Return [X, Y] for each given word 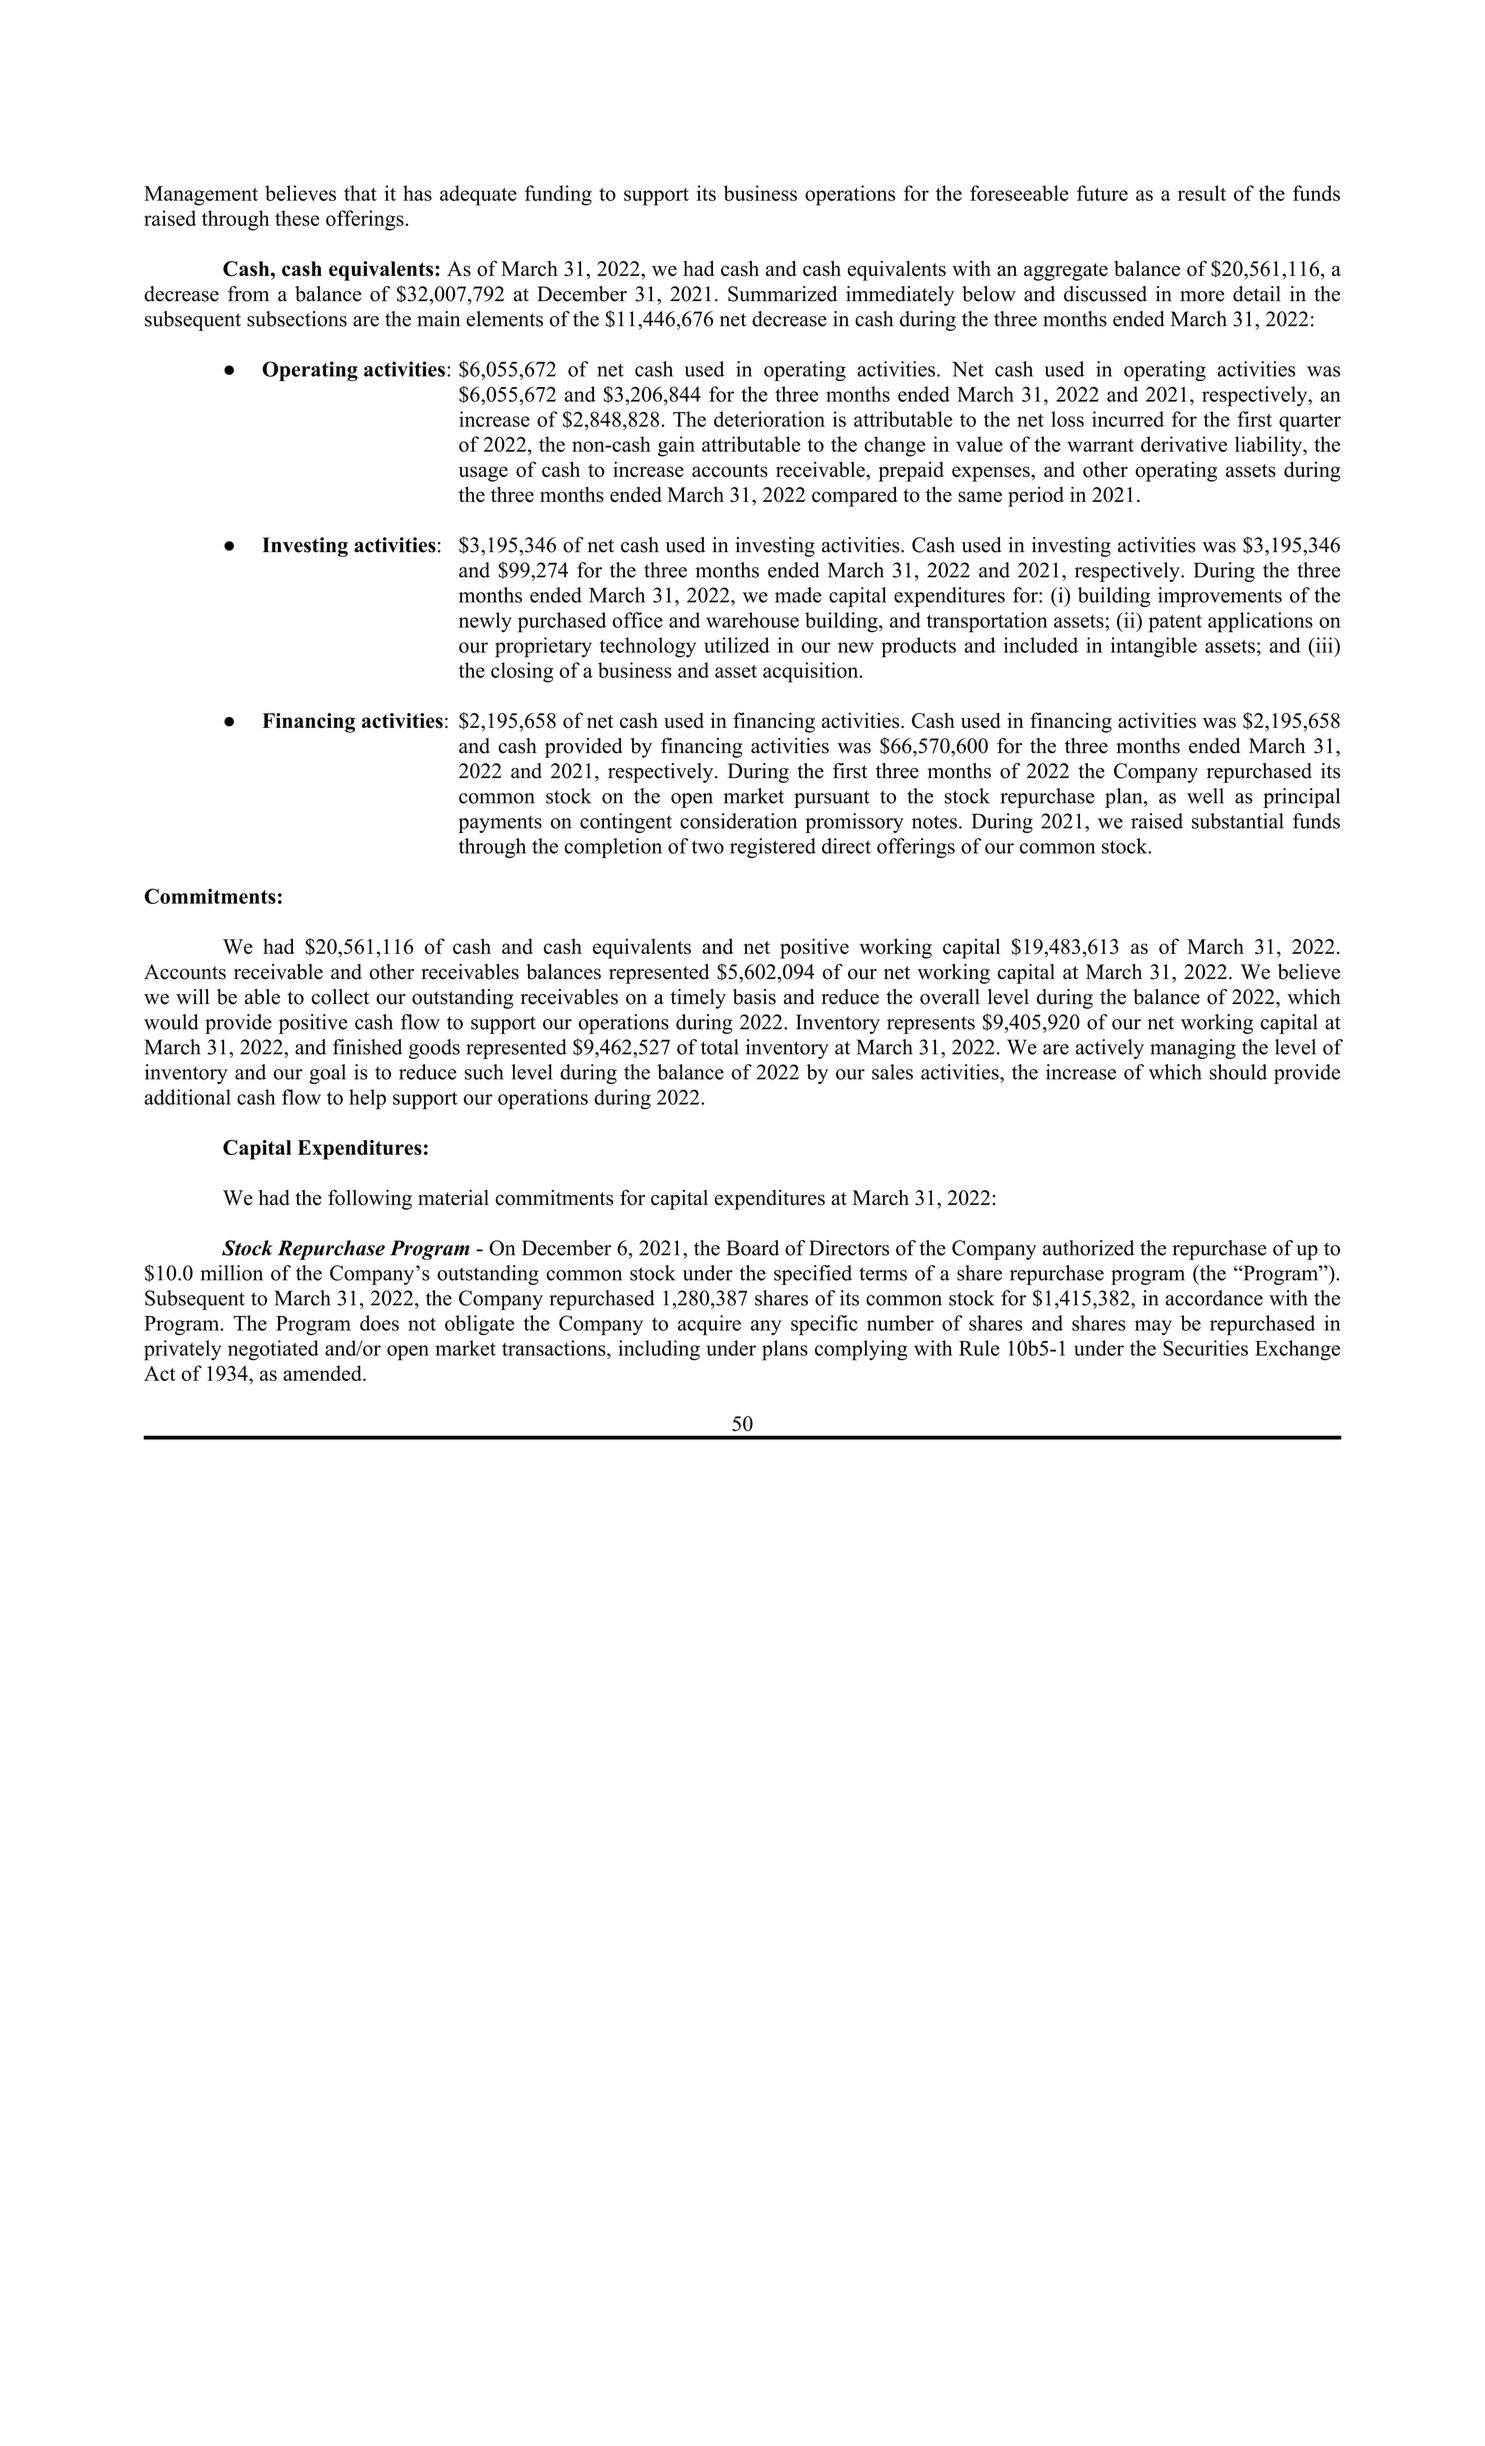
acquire [709, 1325]
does [379, 1323]
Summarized [782, 294]
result [1202, 193]
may [1153, 1327]
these [297, 218]
